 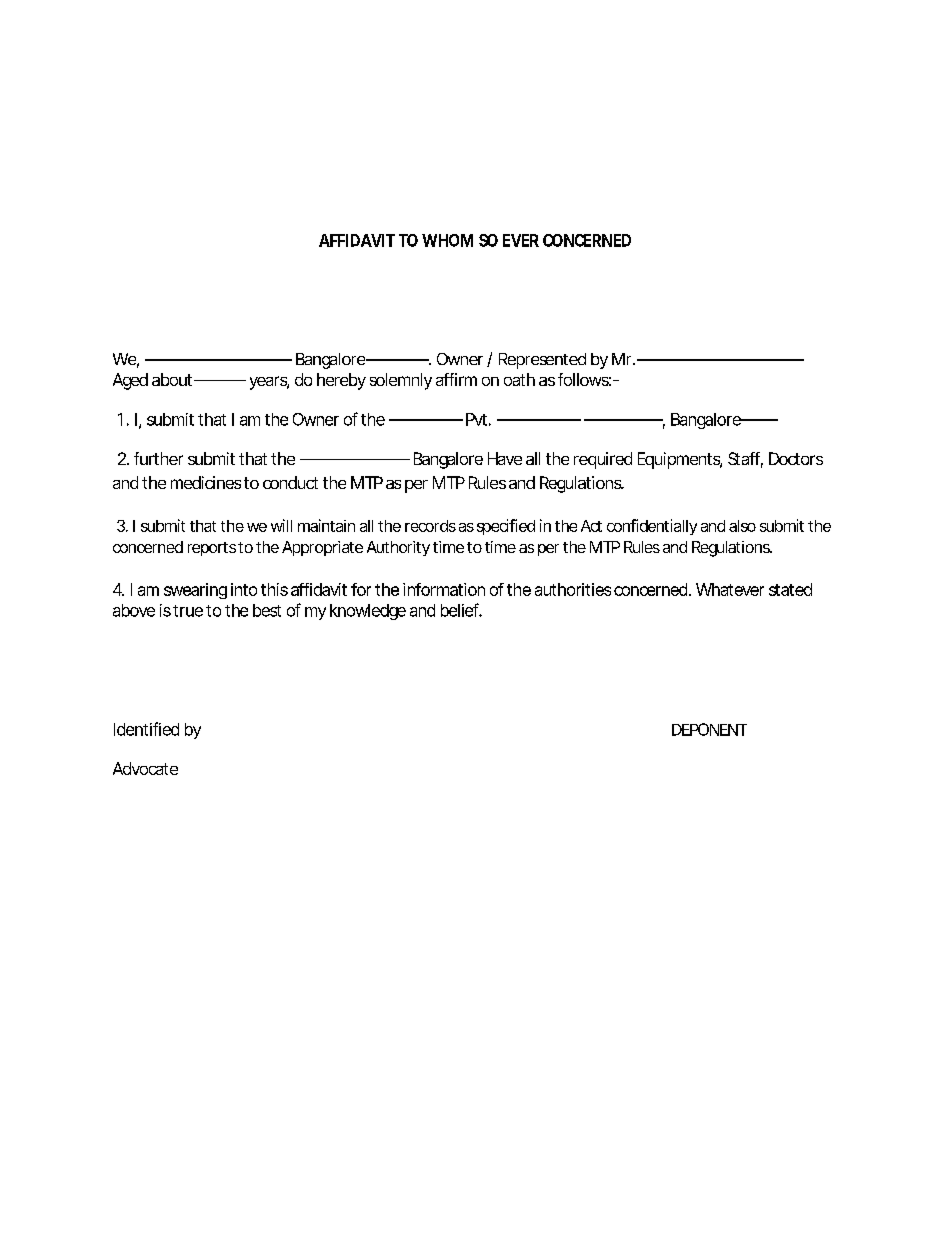 What do you see at coordinates (573, 589) in the document?
I see `authorities` at bounding box center [573, 589].
